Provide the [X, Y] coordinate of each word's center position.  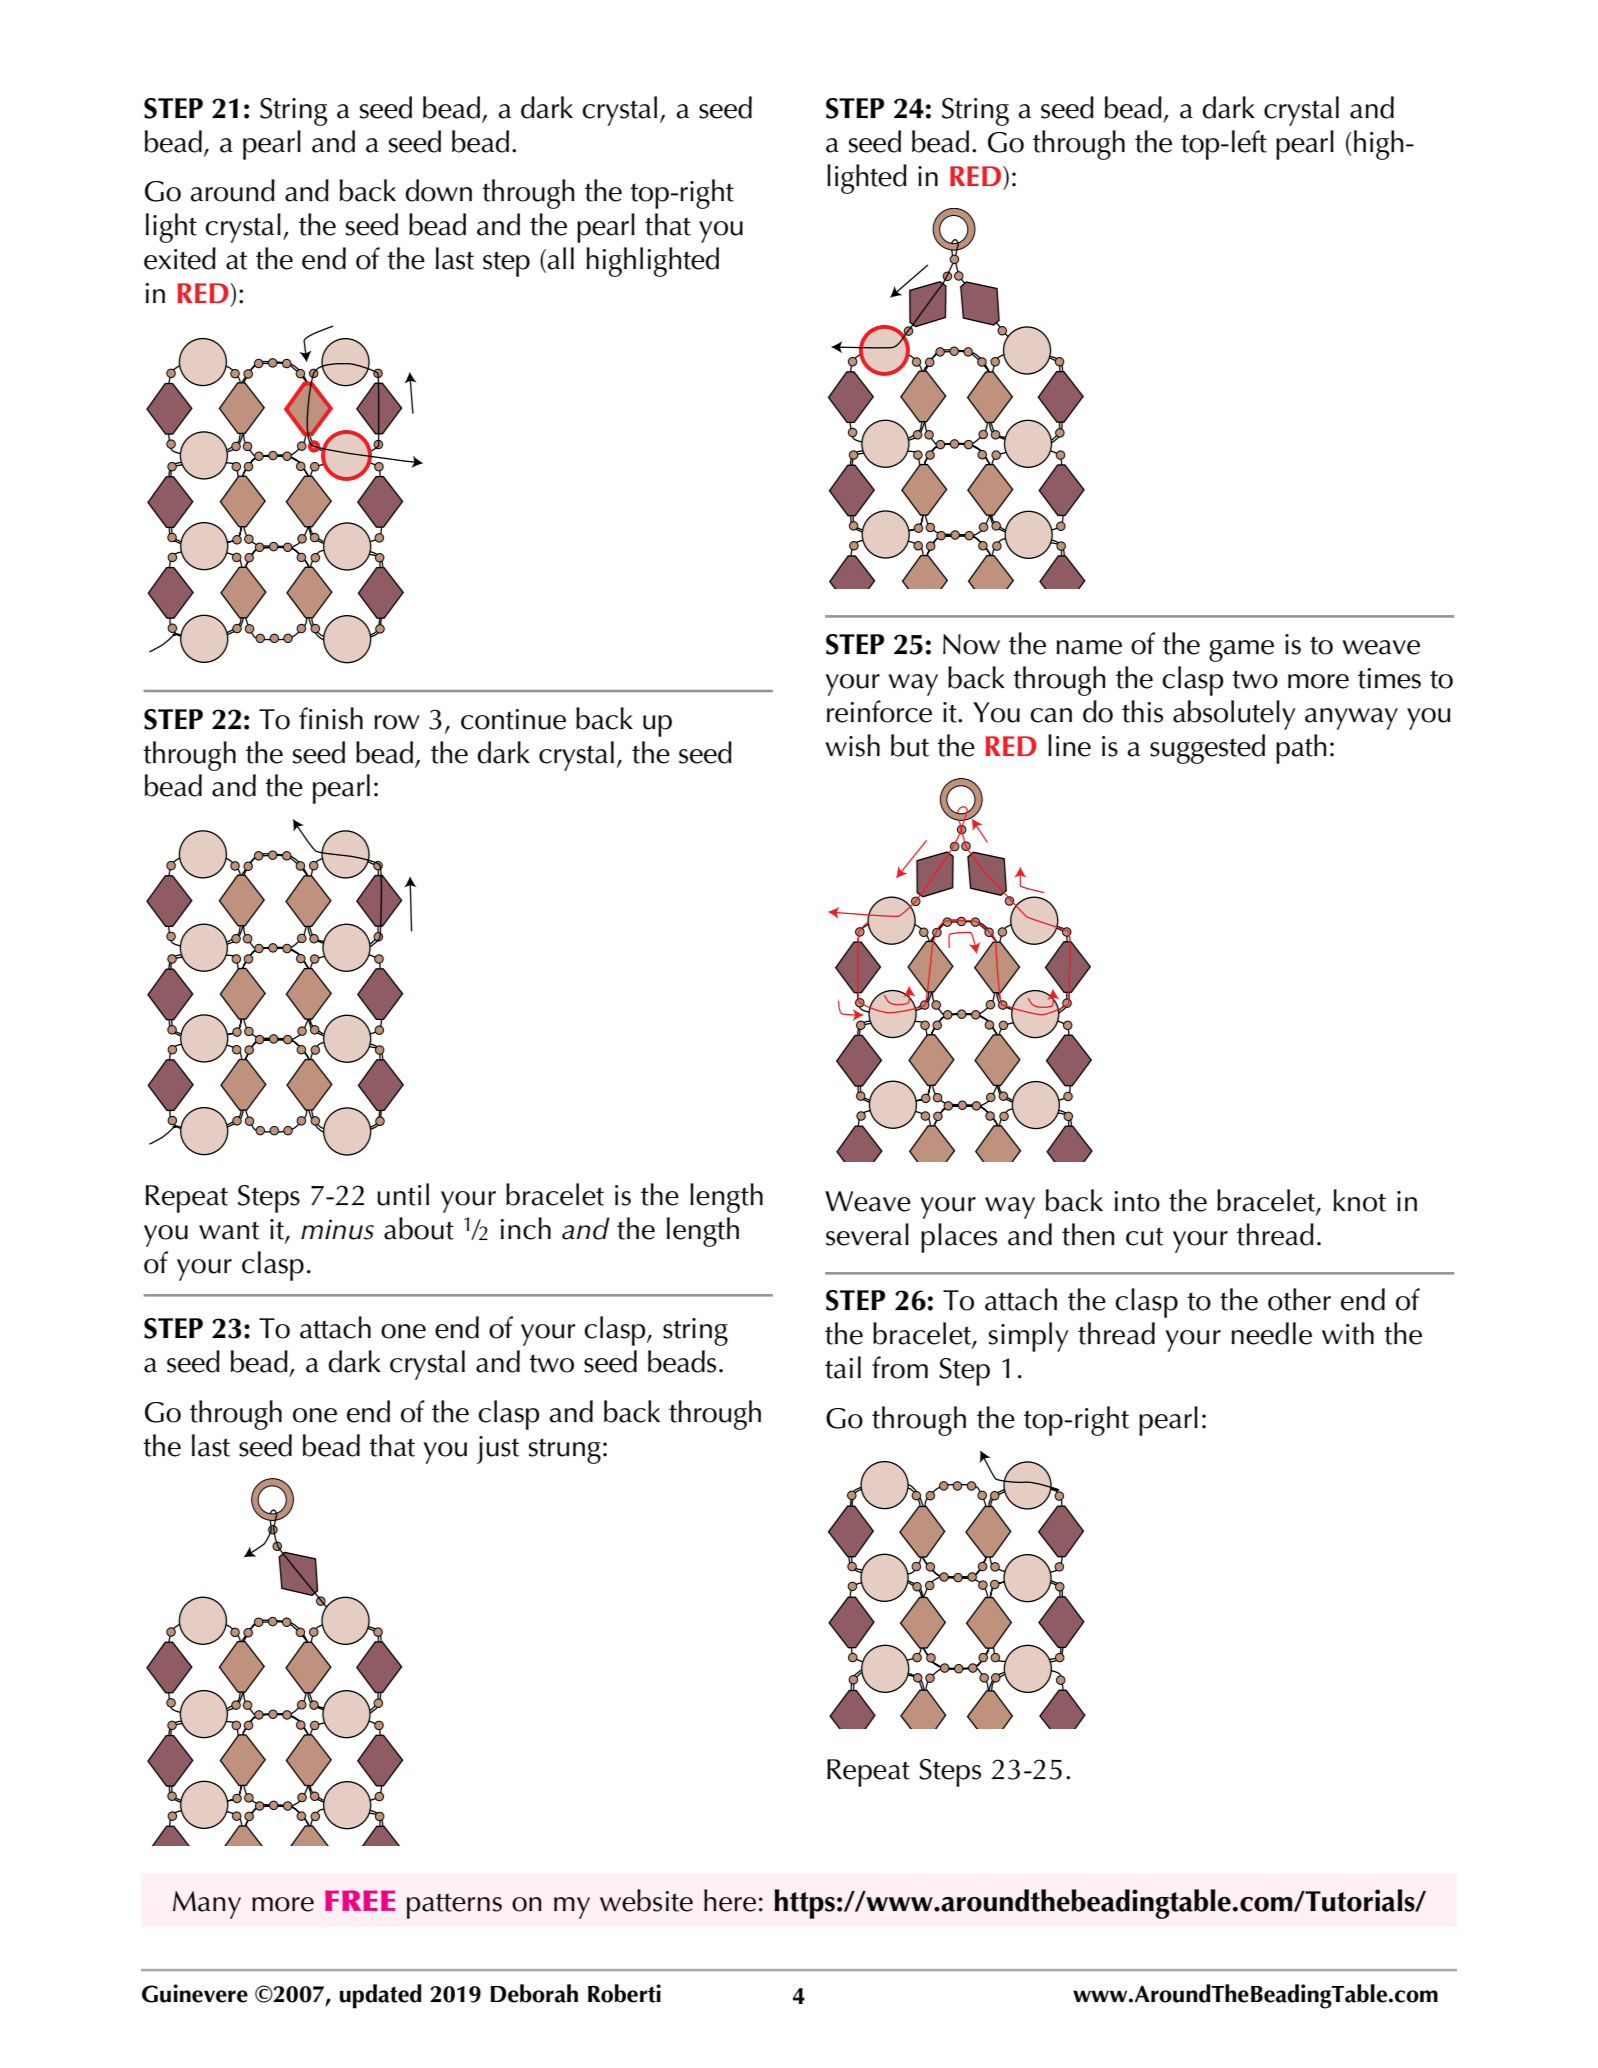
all [560, 258]
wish [852, 745]
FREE [360, 1900]
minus [337, 1229]
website [646, 1900]
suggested [1207, 749]
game [1241, 651]
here [730, 1900]
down [438, 190]
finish [331, 718]
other [1299, 1299]
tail [843, 1367]
